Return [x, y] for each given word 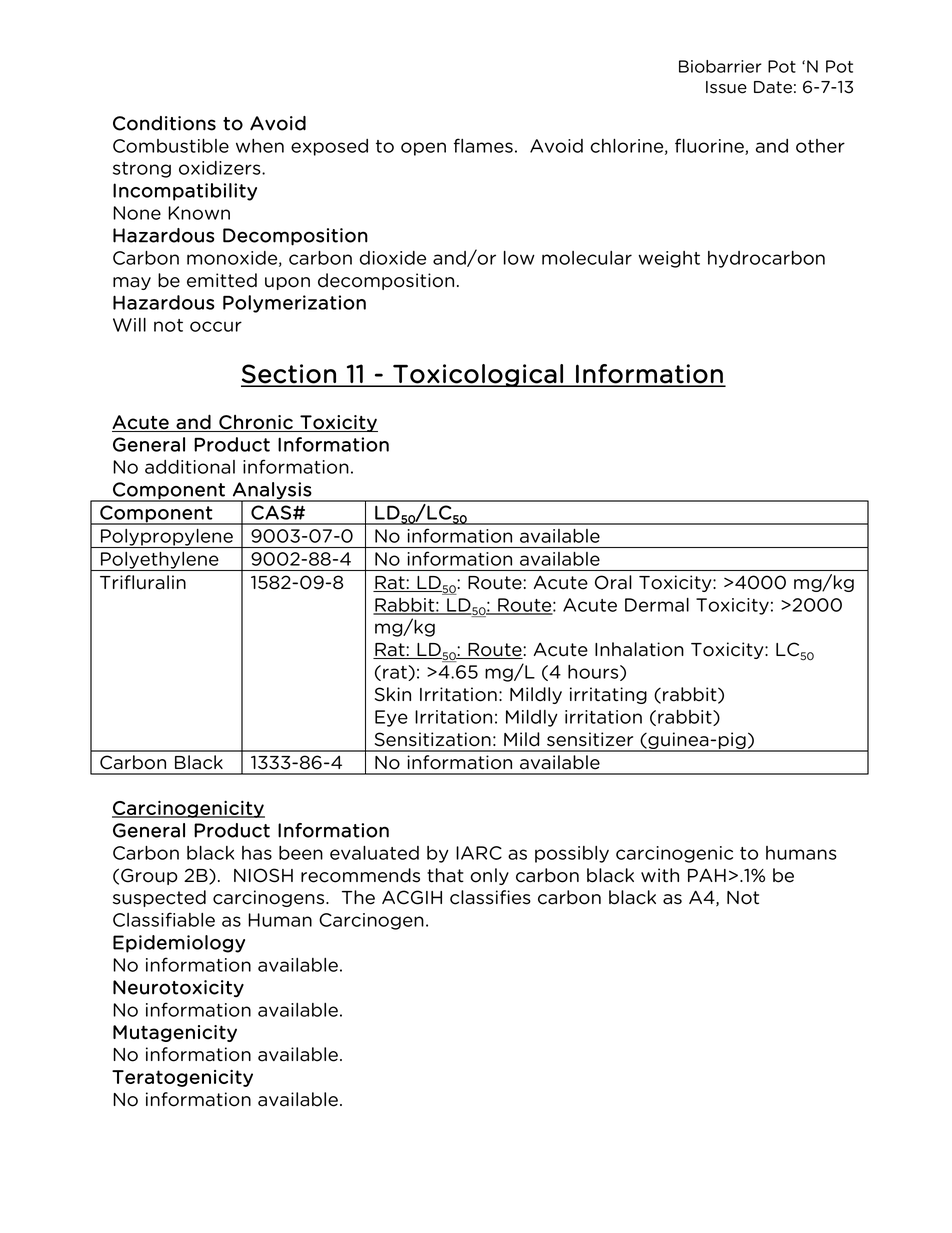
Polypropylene [167, 538]
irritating [608, 695]
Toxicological [478, 375]
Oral [613, 582]
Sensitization [433, 739]
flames [483, 145]
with [660, 875]
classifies [490, 897]
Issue [726, 87]
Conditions [164, 123]
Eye [391, 718]
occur [216, 326]
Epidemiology [179, 944]
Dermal [657, 605]
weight [669, 259]
